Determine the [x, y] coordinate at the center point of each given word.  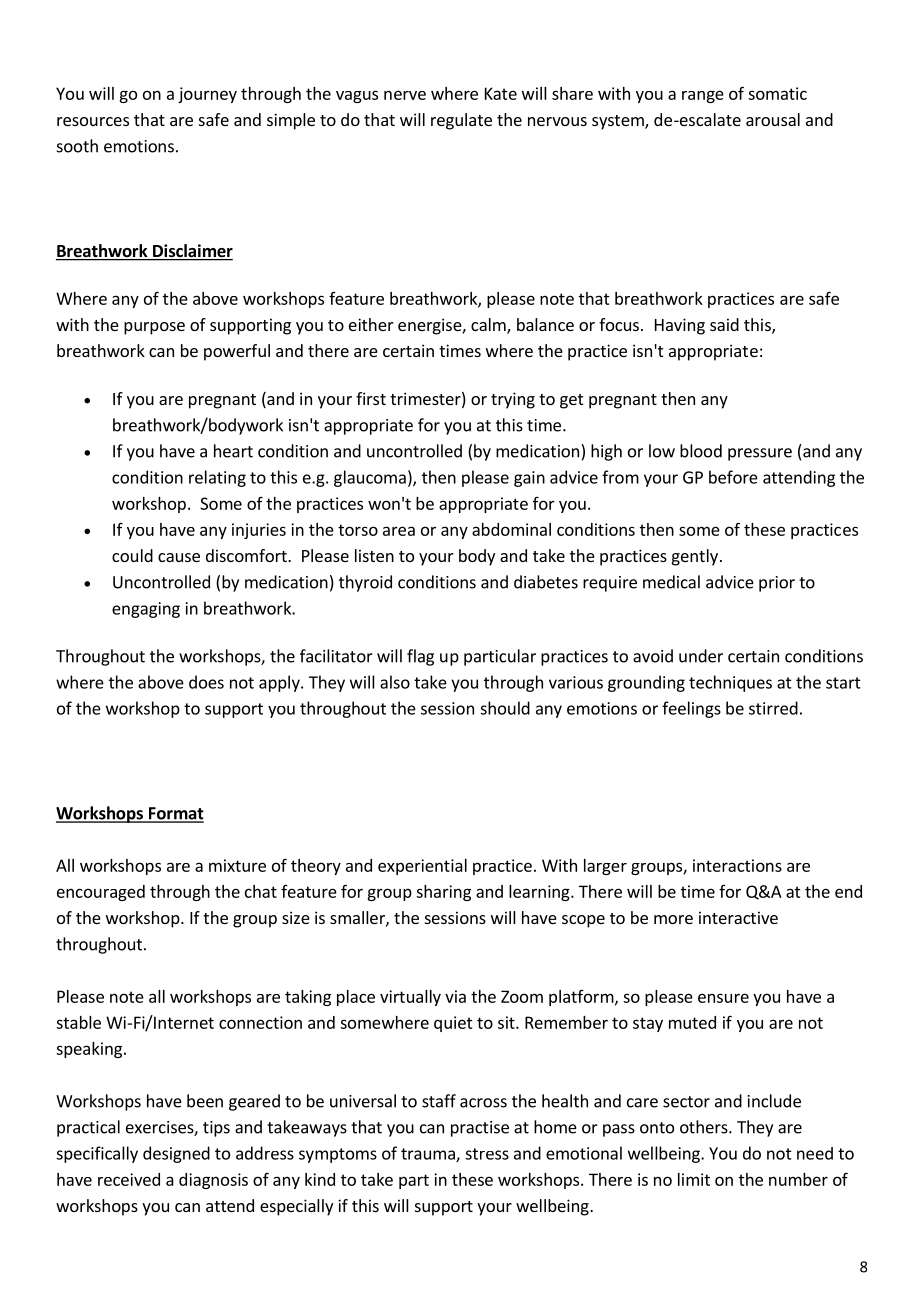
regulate [461, 121]
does [206, 682]
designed [176, 1154]
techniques [730, 683]
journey [207, 95]
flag [420, 657]
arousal [773, 119]
